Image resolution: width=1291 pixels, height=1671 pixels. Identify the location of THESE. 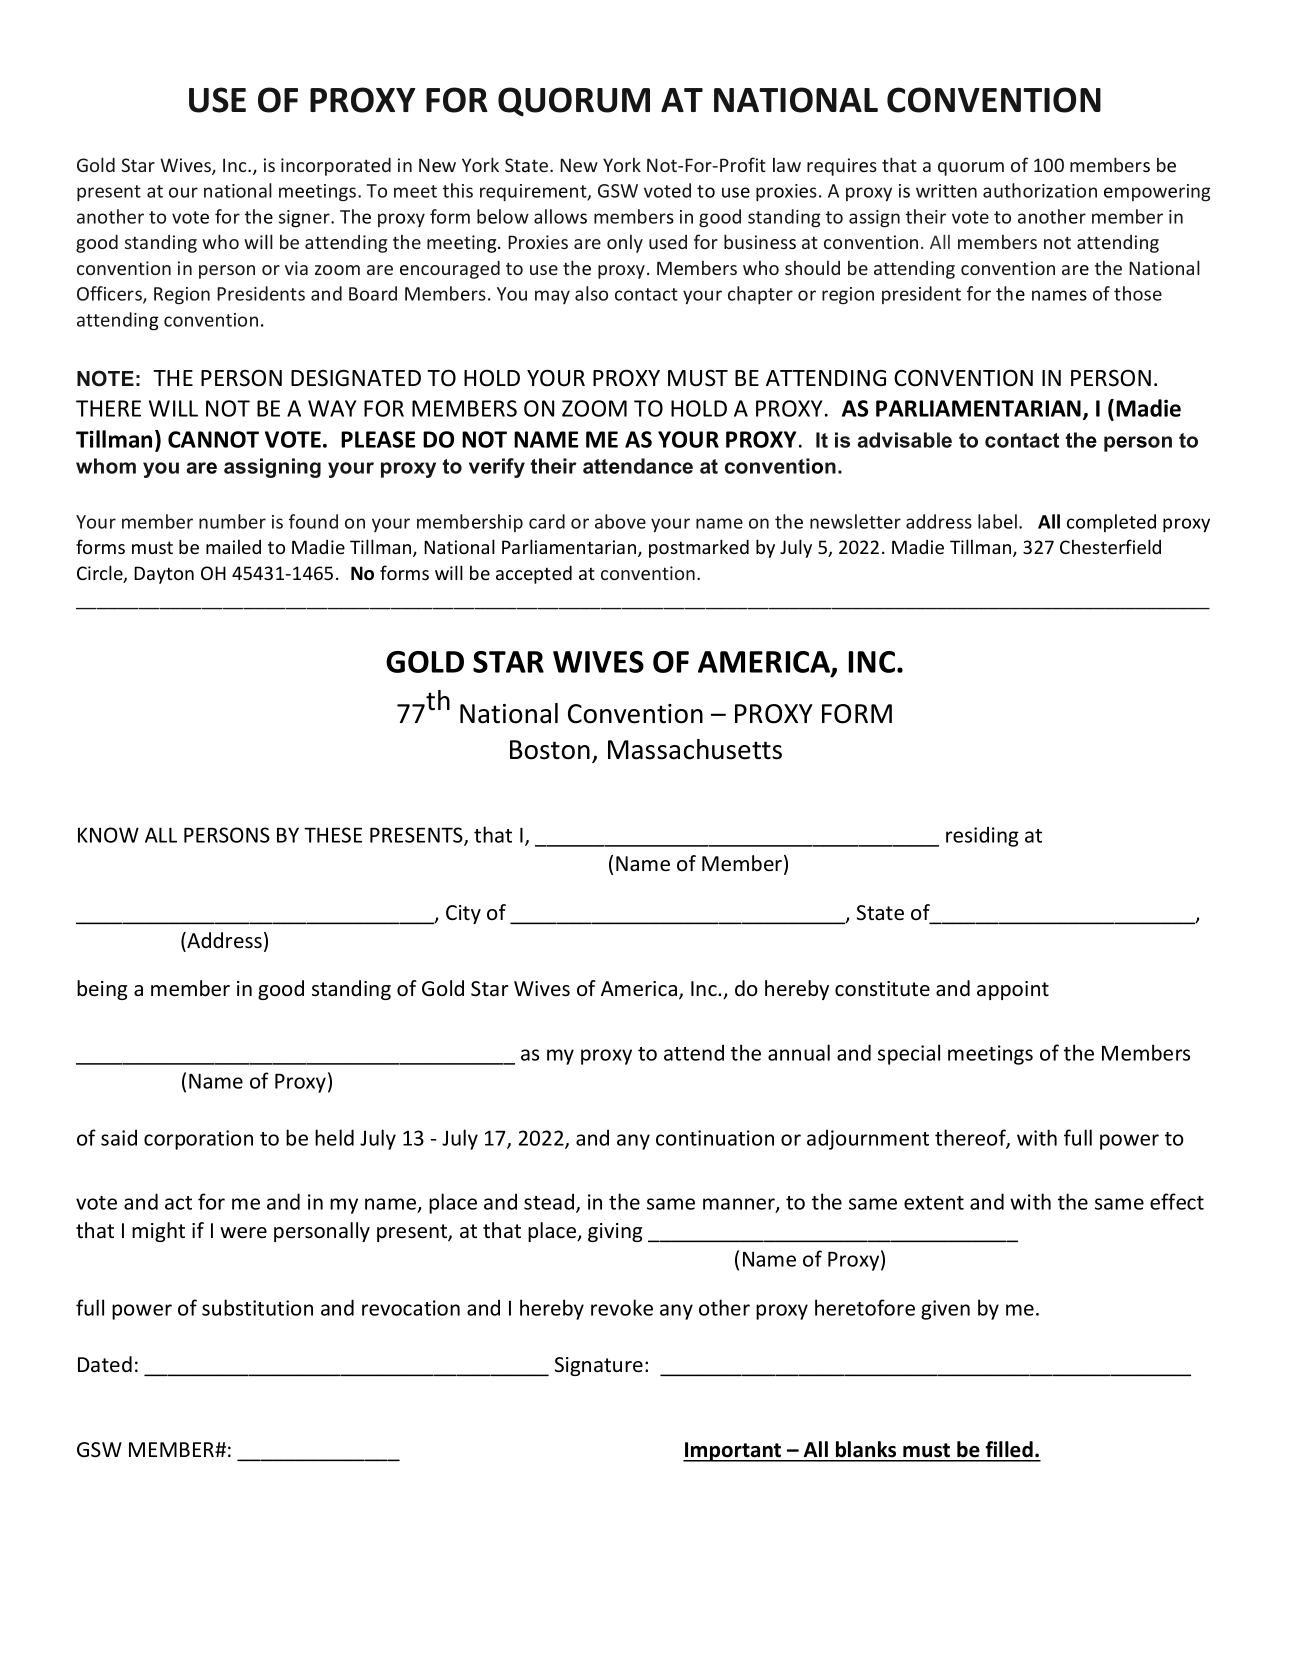
(333, 835).
